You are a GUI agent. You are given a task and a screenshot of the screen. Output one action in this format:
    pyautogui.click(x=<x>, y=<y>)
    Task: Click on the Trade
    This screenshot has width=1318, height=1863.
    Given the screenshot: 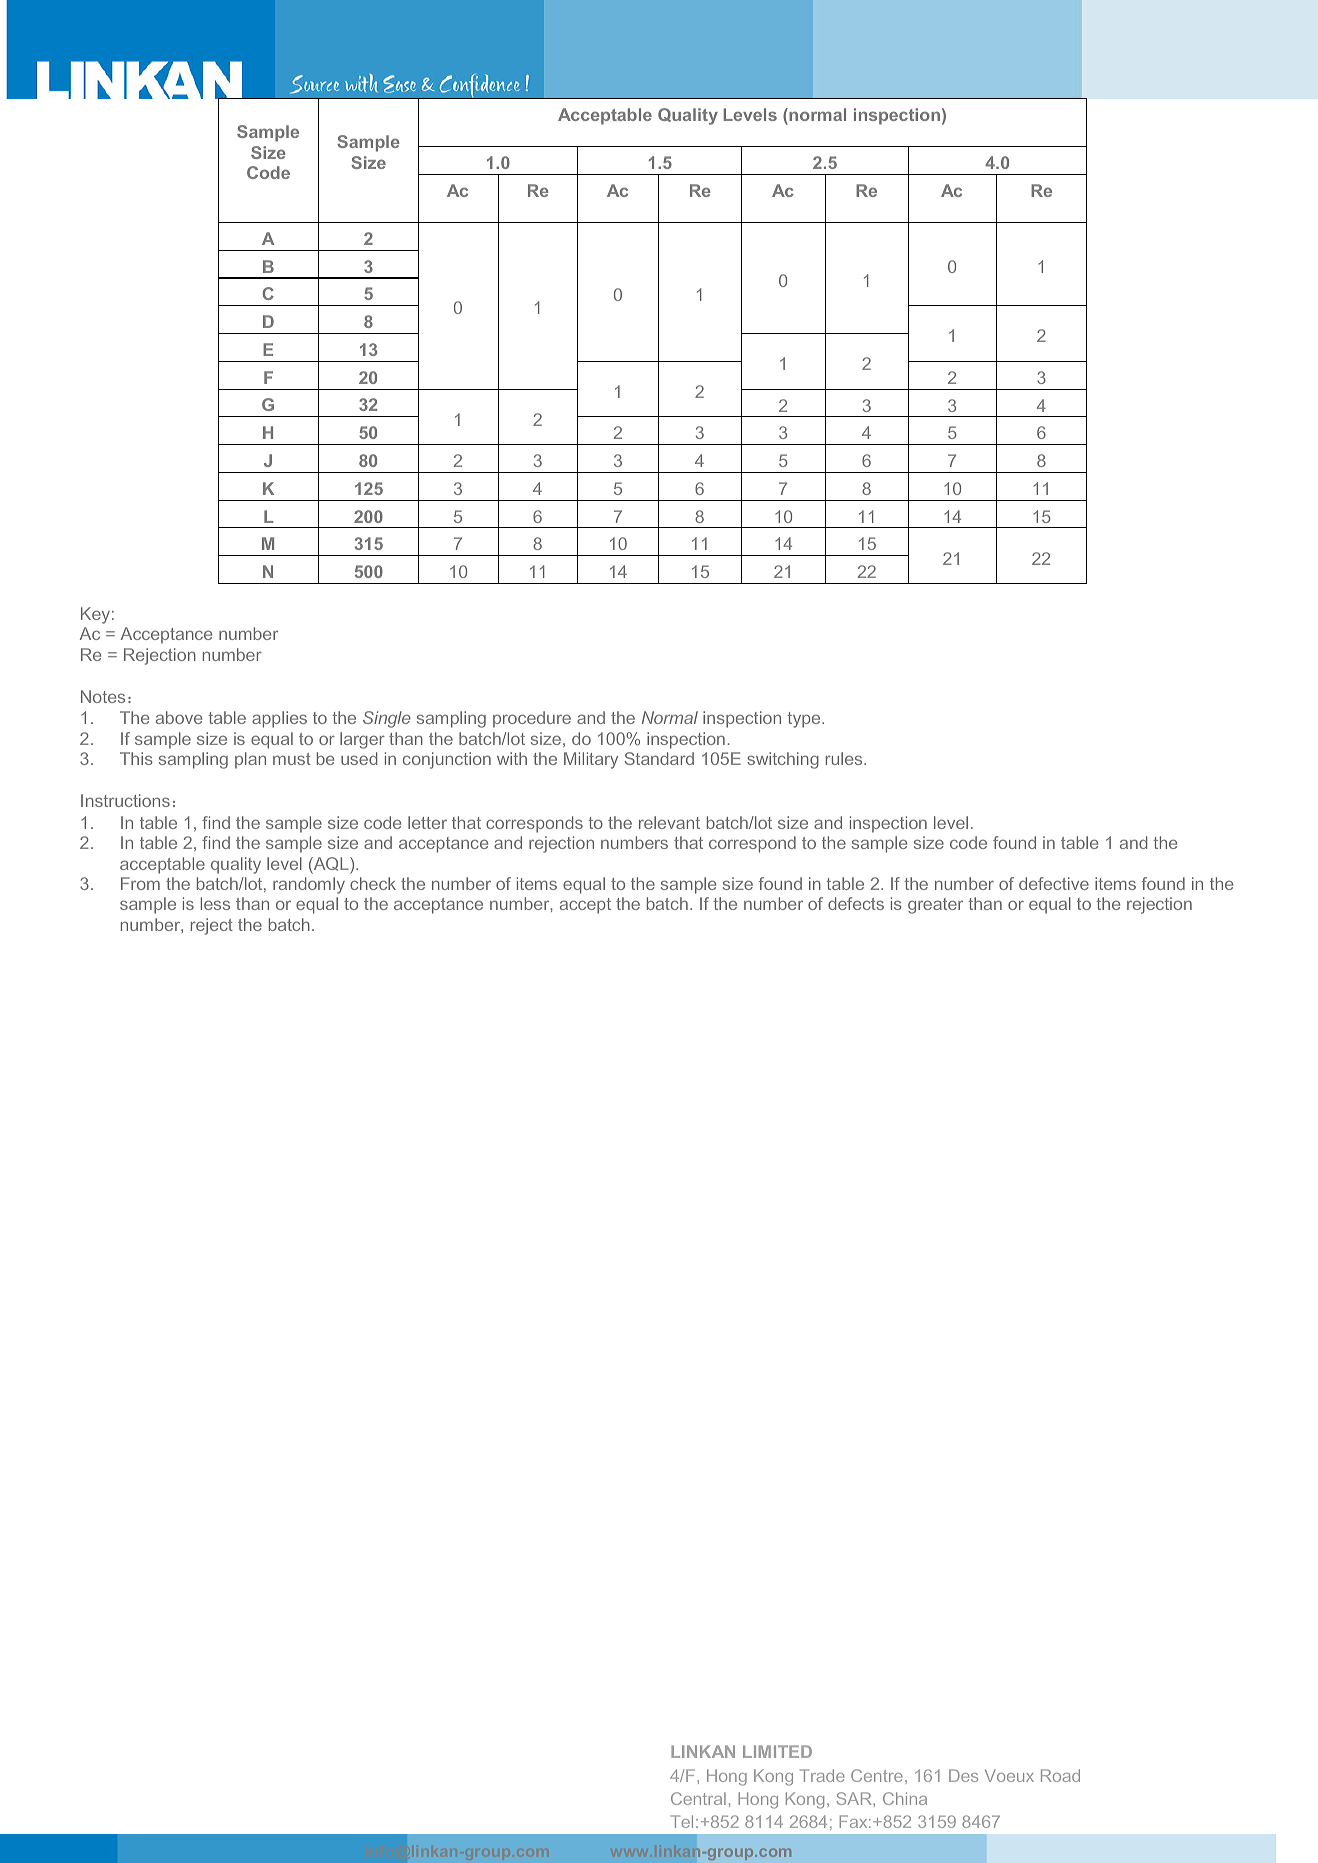 What is the action you would take?
    pyautogui.click(x=822, y=1775)
